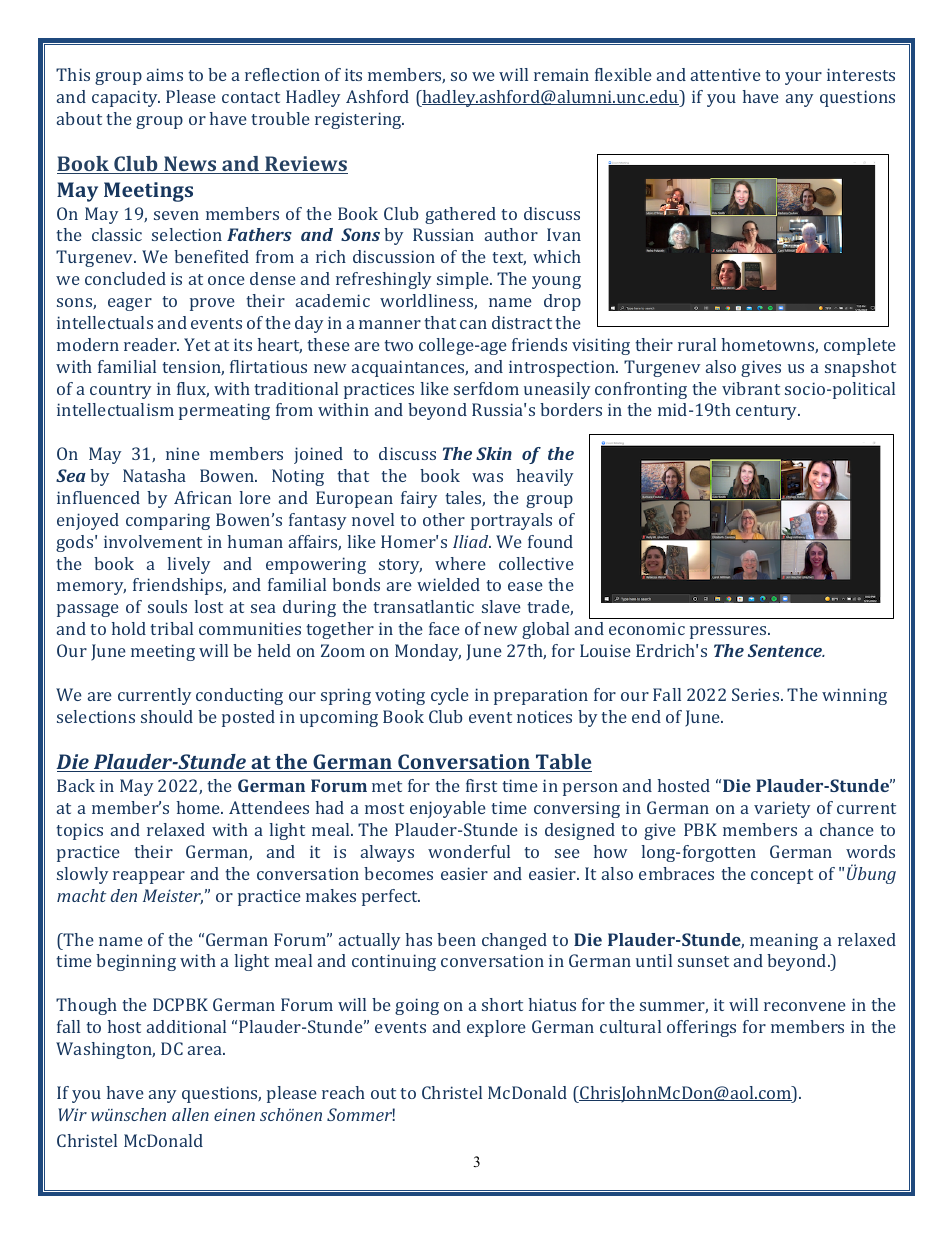 The width and height of the document is (952, 1233). What do you see at coordinates (167, 716) in the document?
I see `should` at bounding box center [167, 716].
